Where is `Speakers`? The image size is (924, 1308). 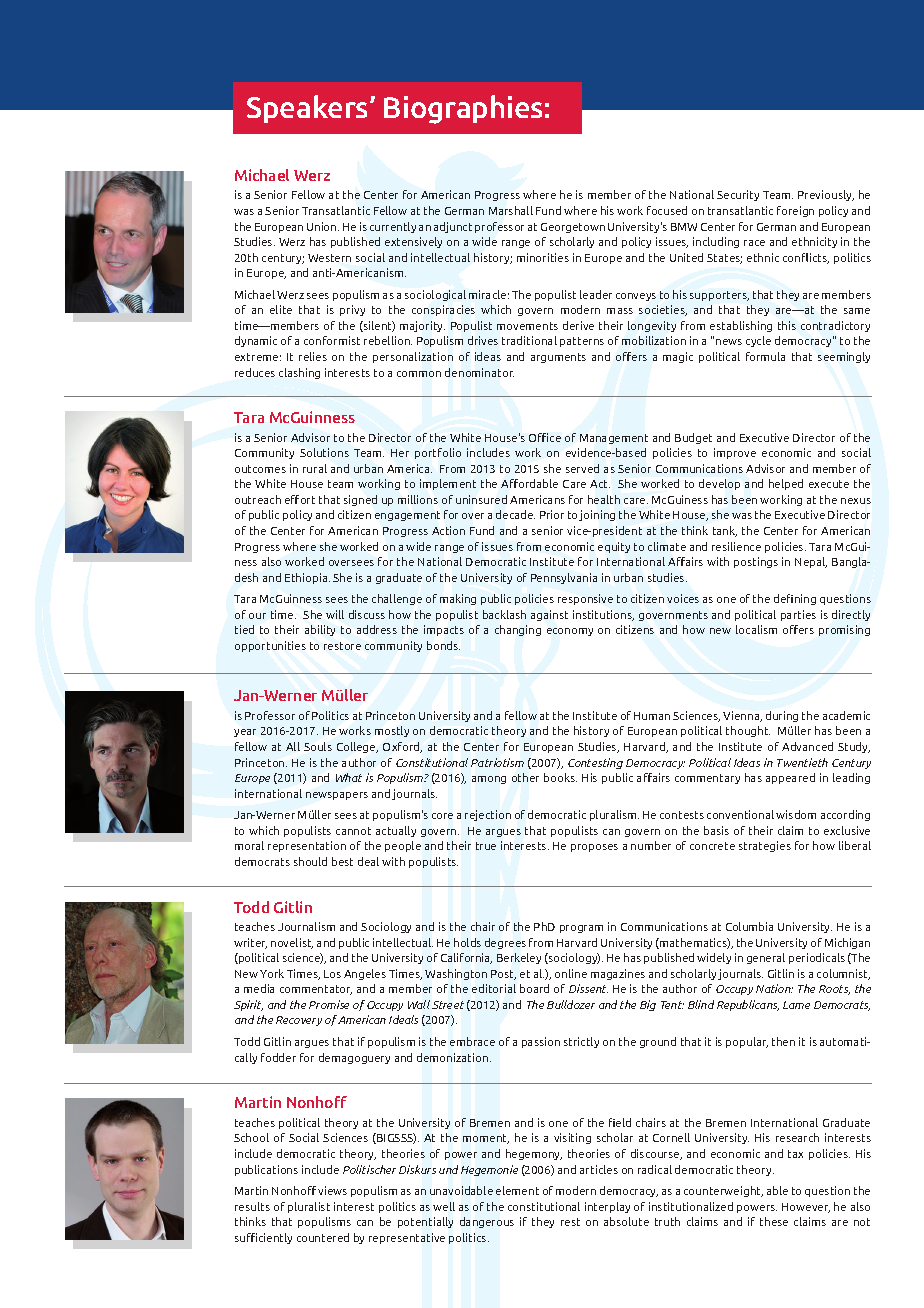 Speakers is located at coordinates (309, 109).
